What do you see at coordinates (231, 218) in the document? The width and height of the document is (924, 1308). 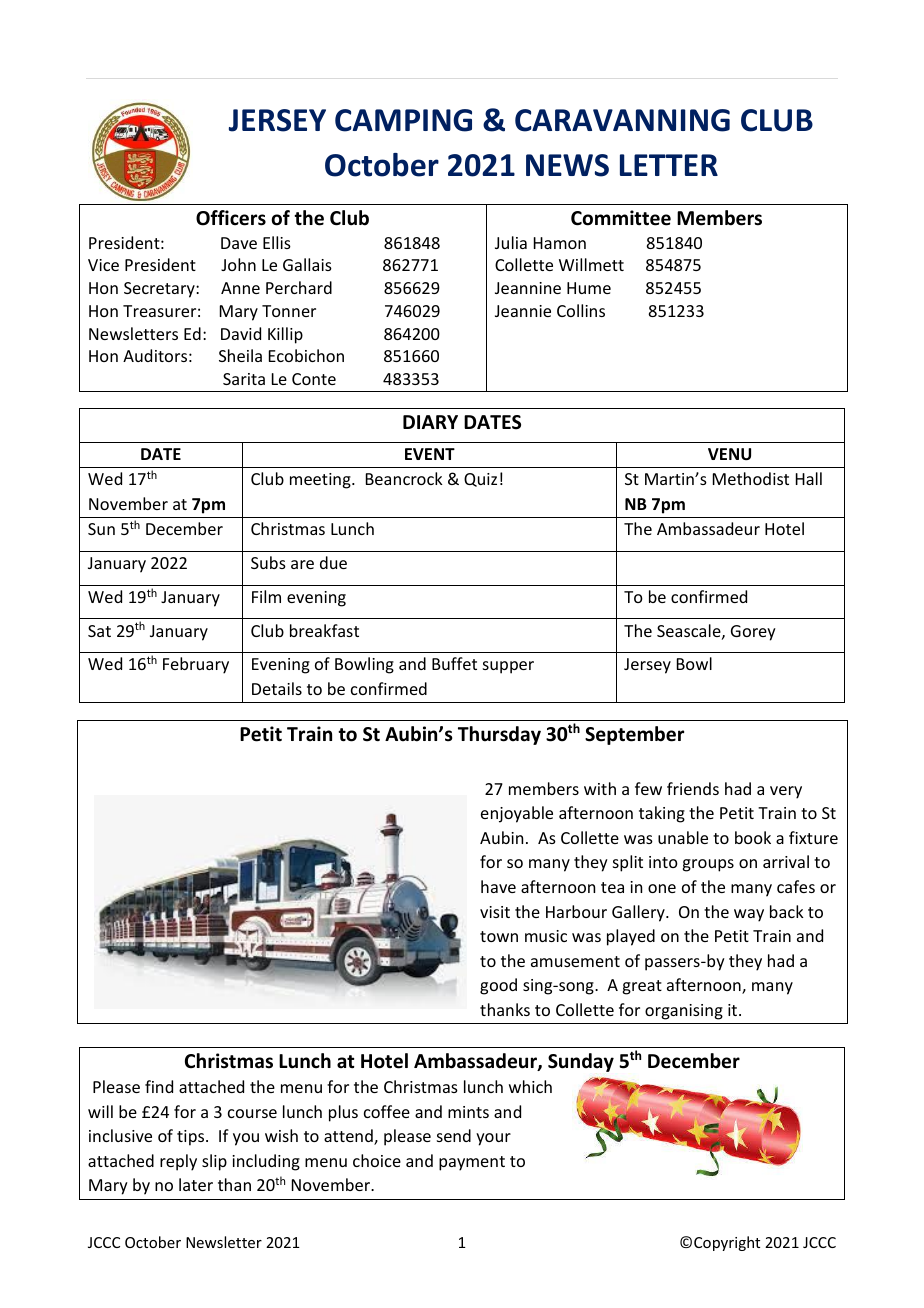 I see `Officers` at bounding box center [231, 218].
